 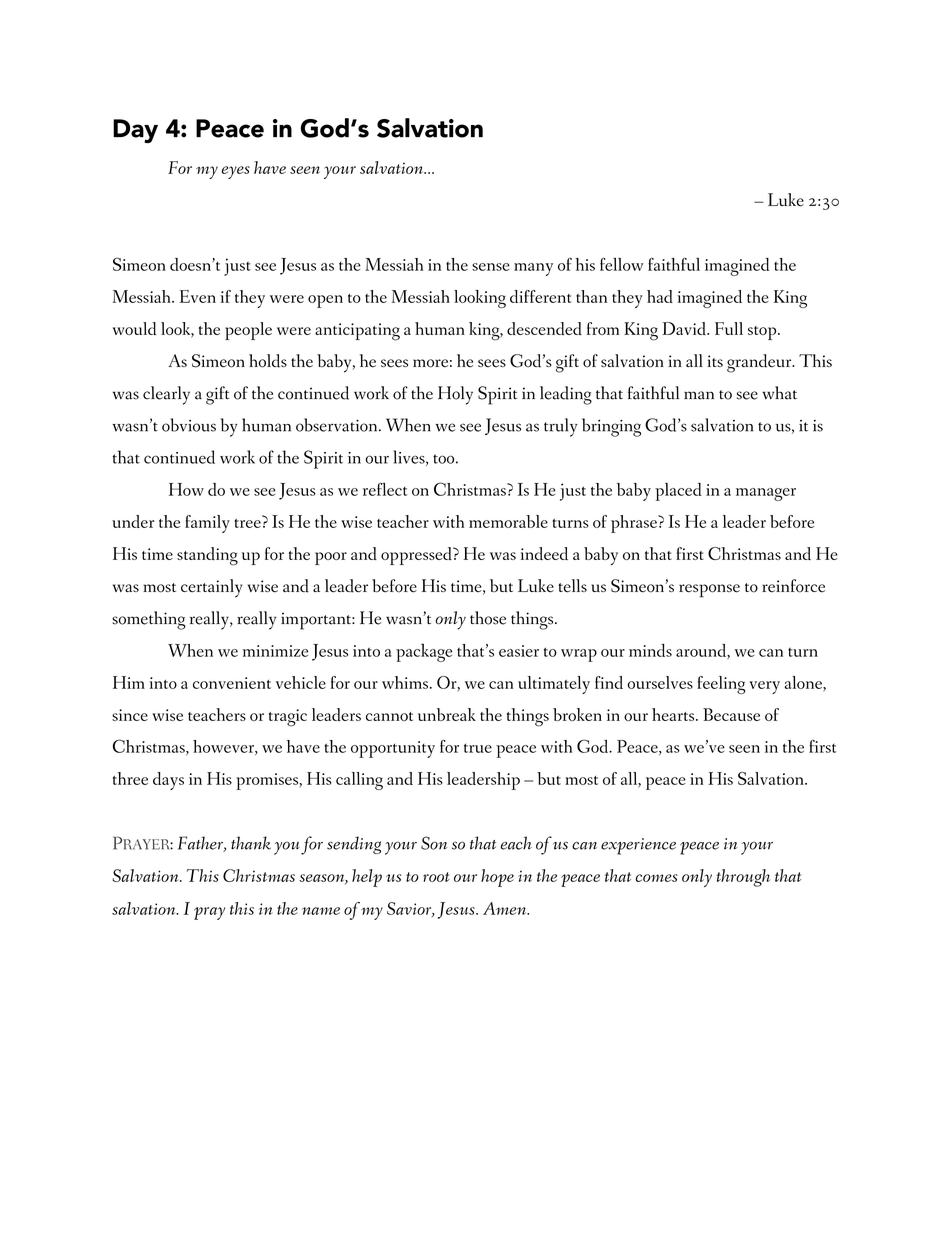 I want to click on its, so click(x=715, y=361).
